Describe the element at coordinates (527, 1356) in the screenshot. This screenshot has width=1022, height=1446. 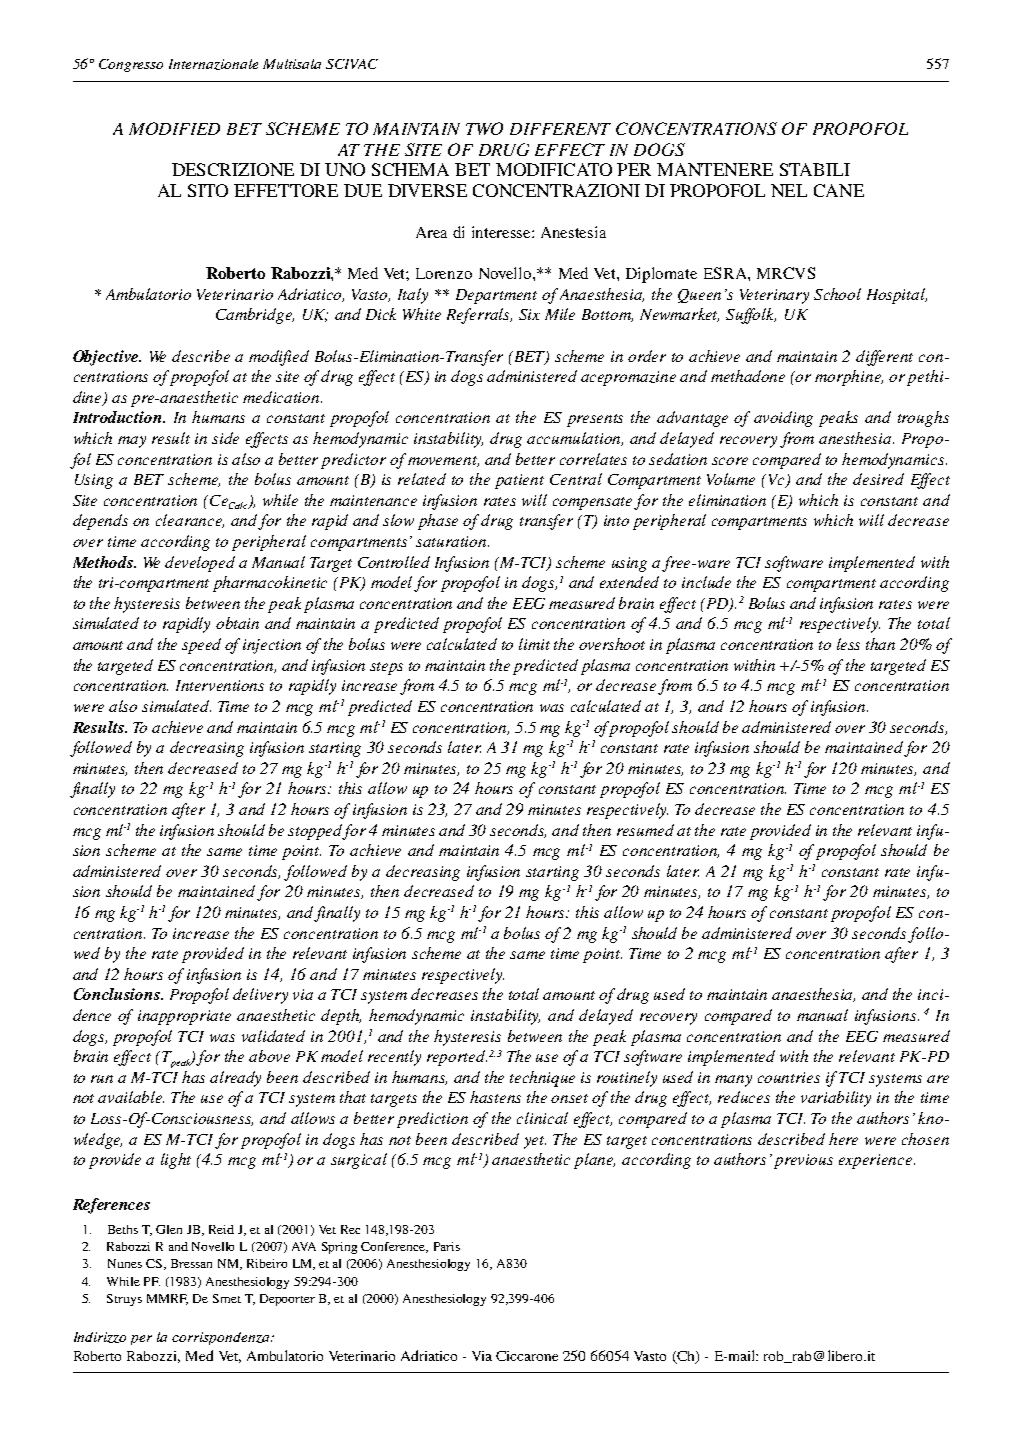
I see `Ciccarone` at that location.
